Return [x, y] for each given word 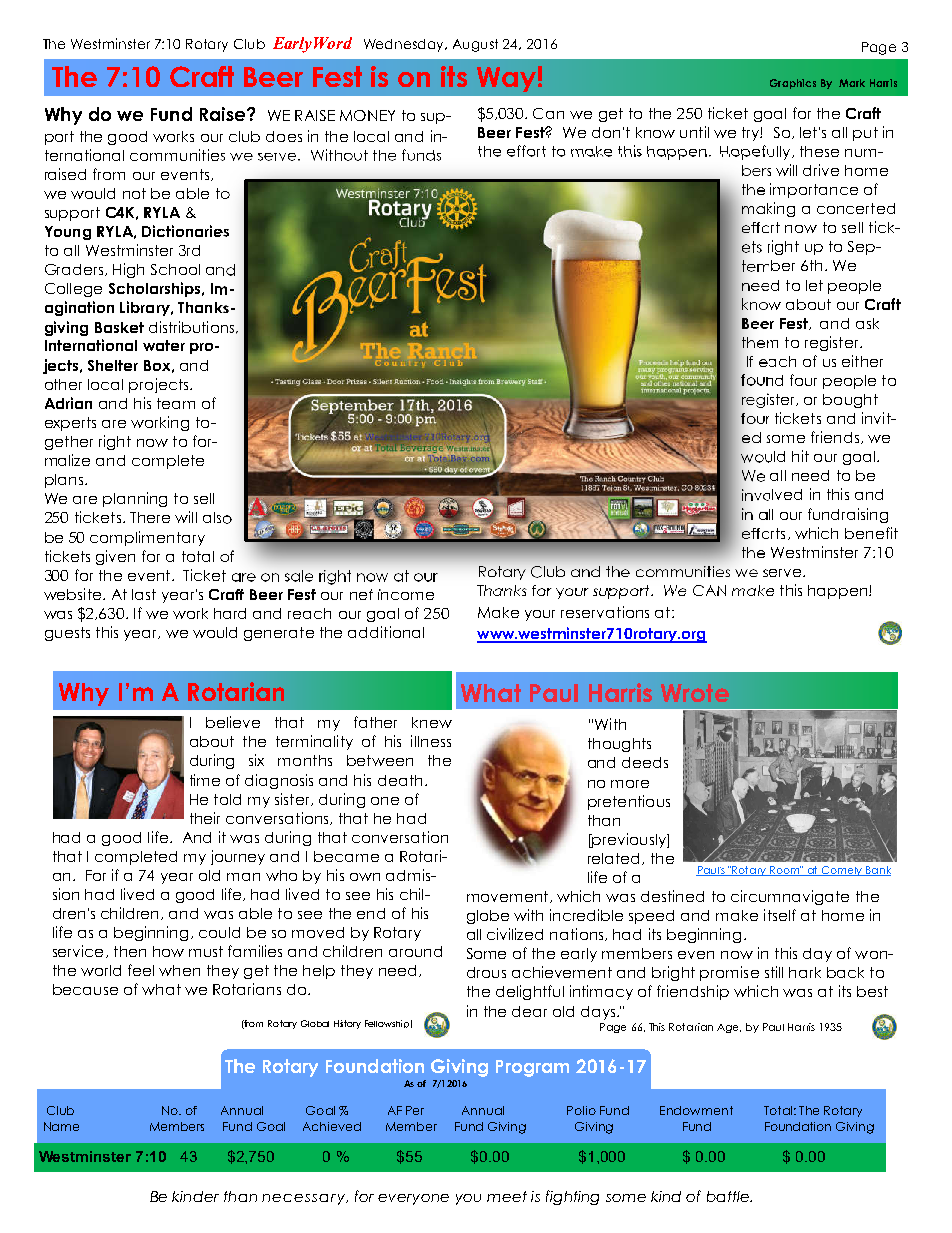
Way [506, 79]
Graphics [793, 84]
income [406, 594]
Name [61, 1126]
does [284, 136]
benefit [871, 533]
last [144, 594]
